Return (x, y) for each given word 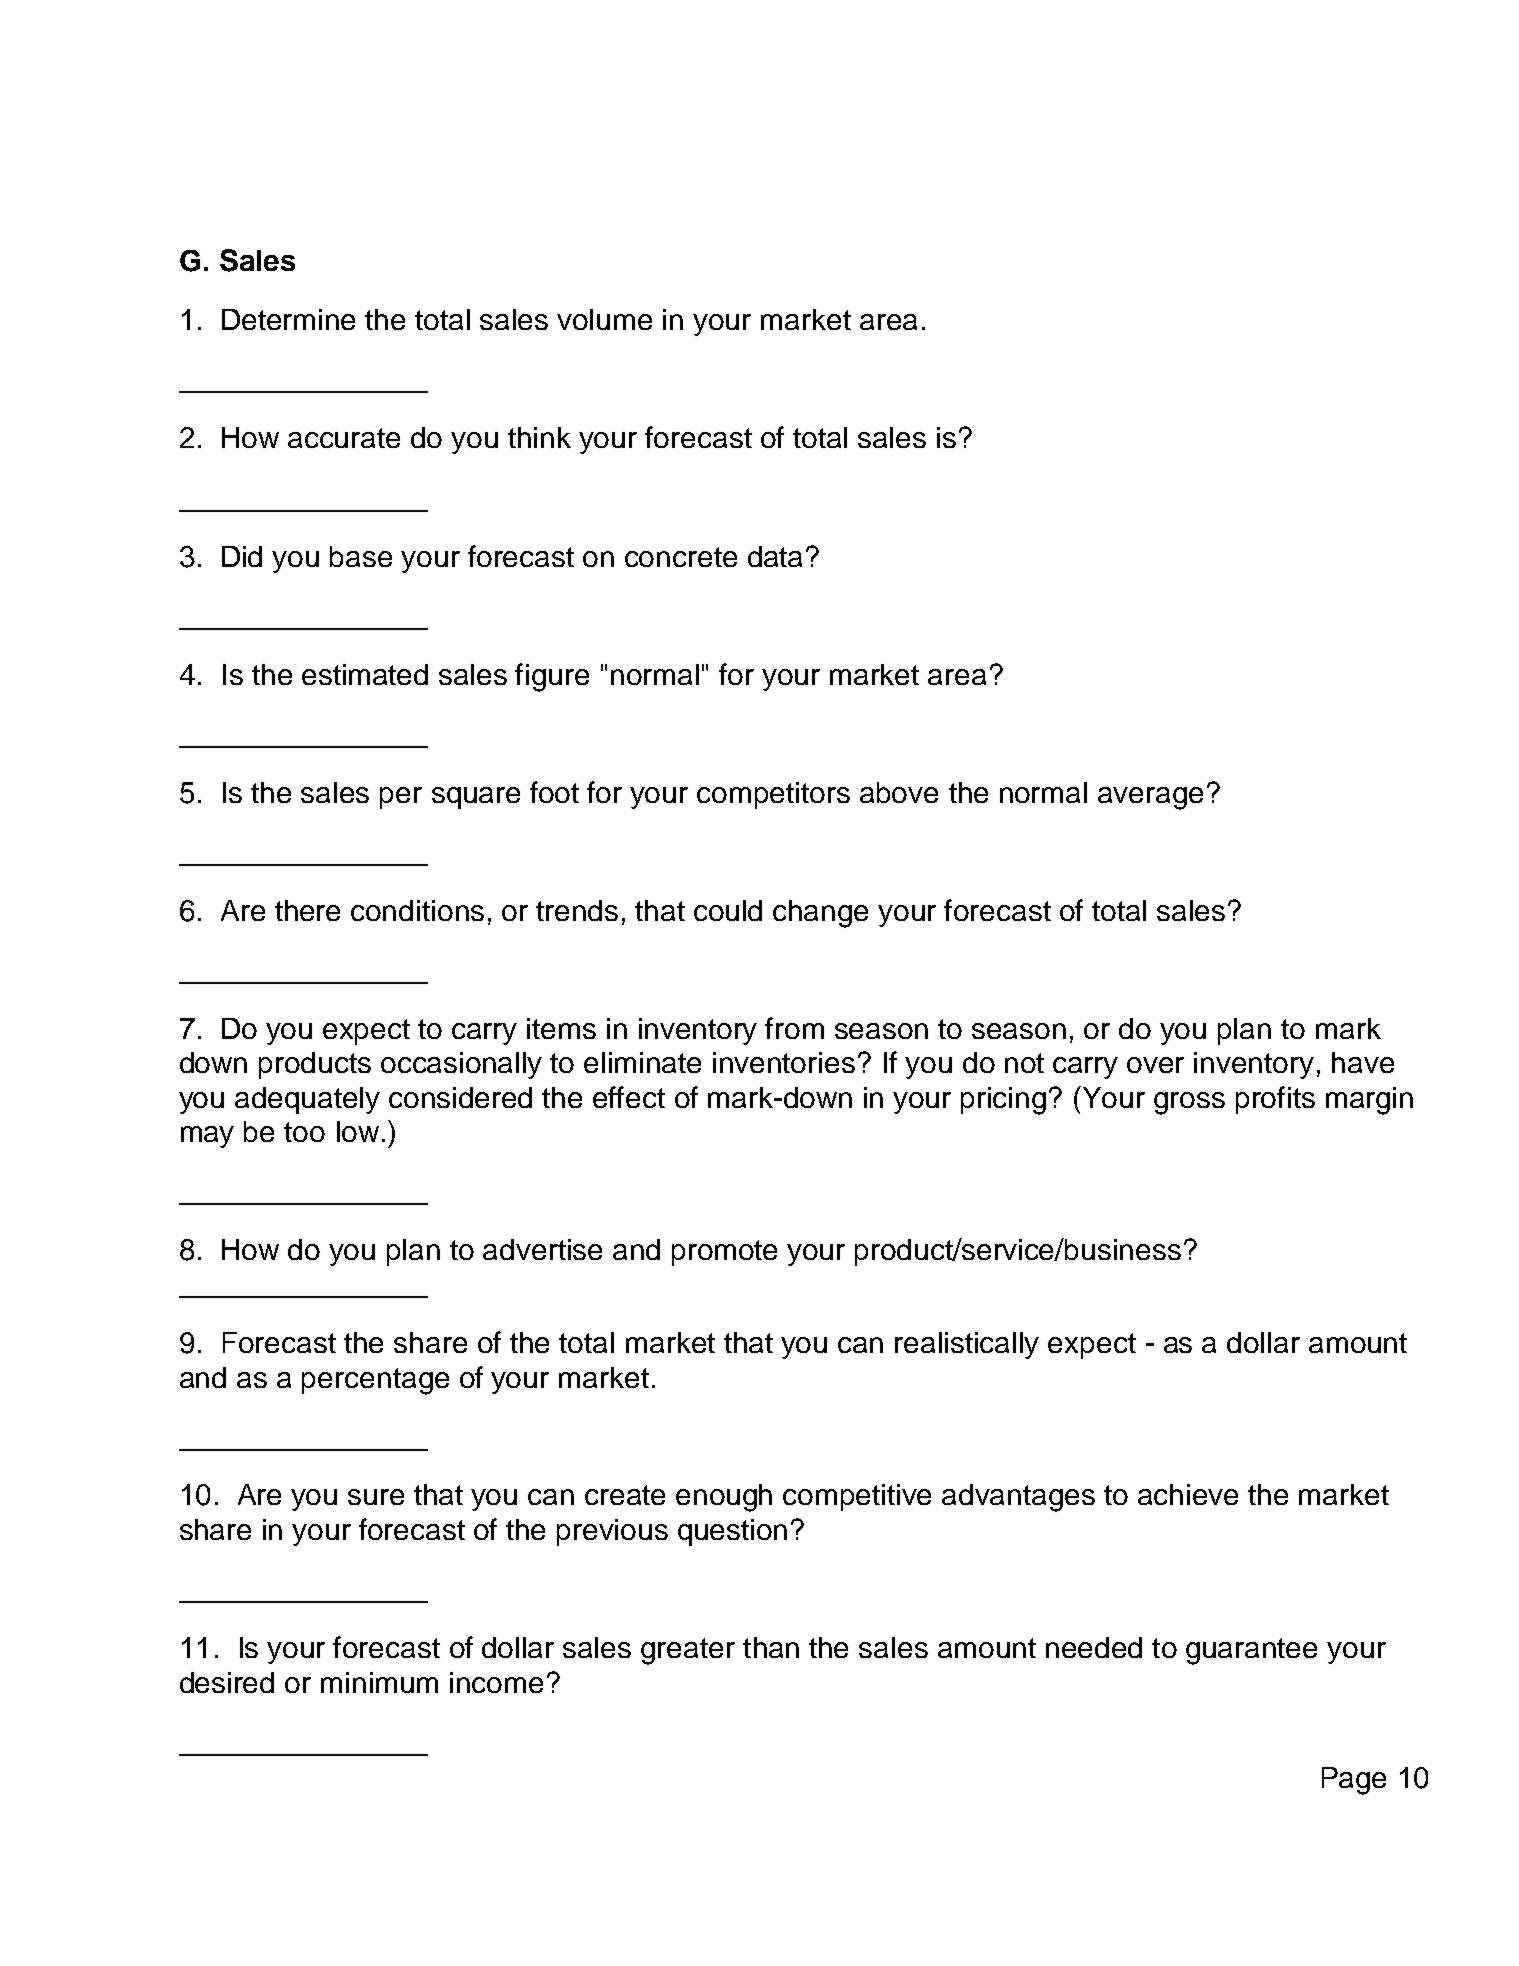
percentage (375, 1381)
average (1150, 798)
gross (1189, 1103)
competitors (773, 795)
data (775, 556)
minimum (379, 1682)
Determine (288, 319)
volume (604, 319)
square (476, 798)
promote (724, 1253)
